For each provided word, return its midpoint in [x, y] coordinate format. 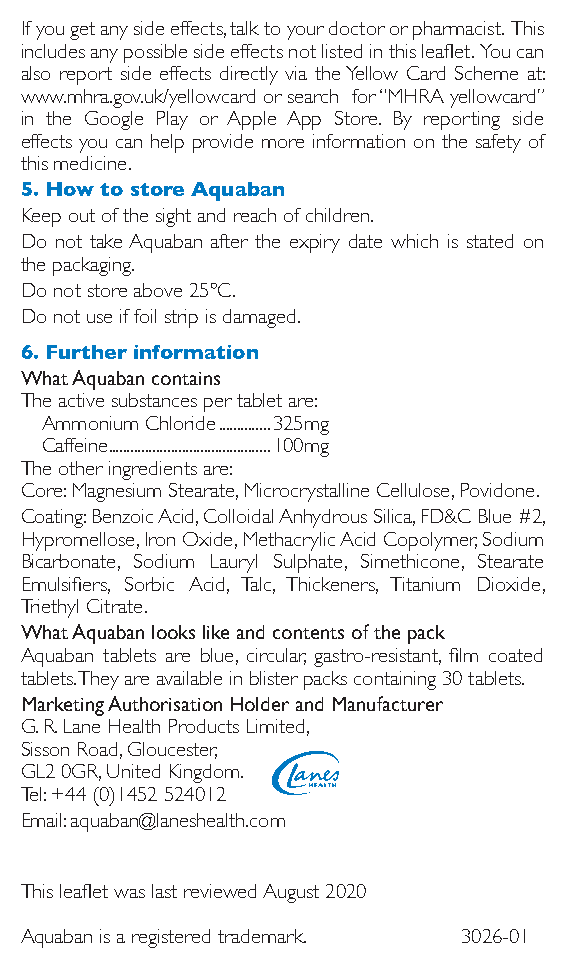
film [463, 655]
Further [87, 352]
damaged [259, 318]
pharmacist [458, 30]
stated [490, 241]
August [291, 893]
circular [276, 656]
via [296, 73]
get [82, 31]
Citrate [114, 606]
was [129, 893]
